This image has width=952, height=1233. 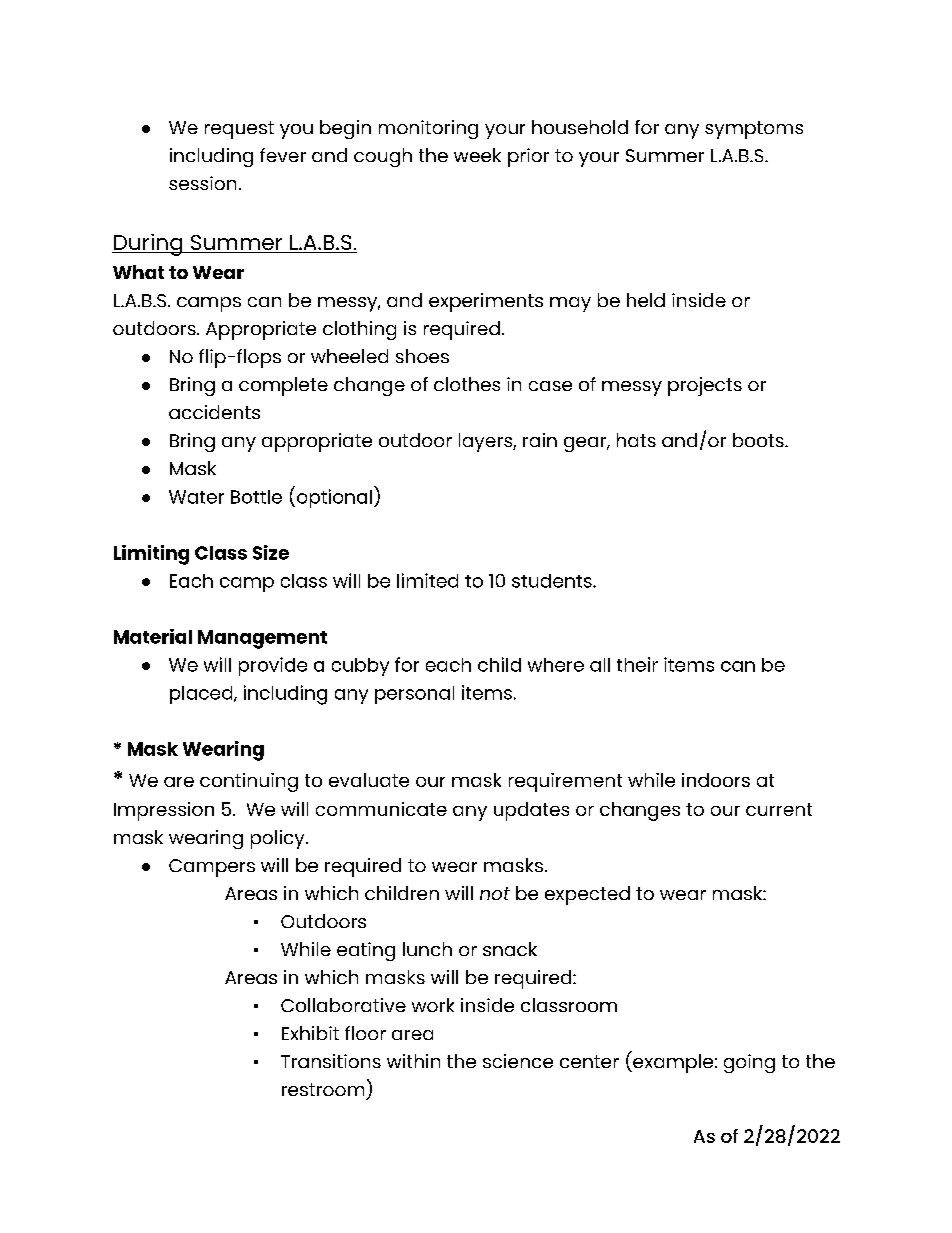 What do you see at coordinates (369, 780) in the image?
I see `evaluate` at bounding box center [369, 780].
